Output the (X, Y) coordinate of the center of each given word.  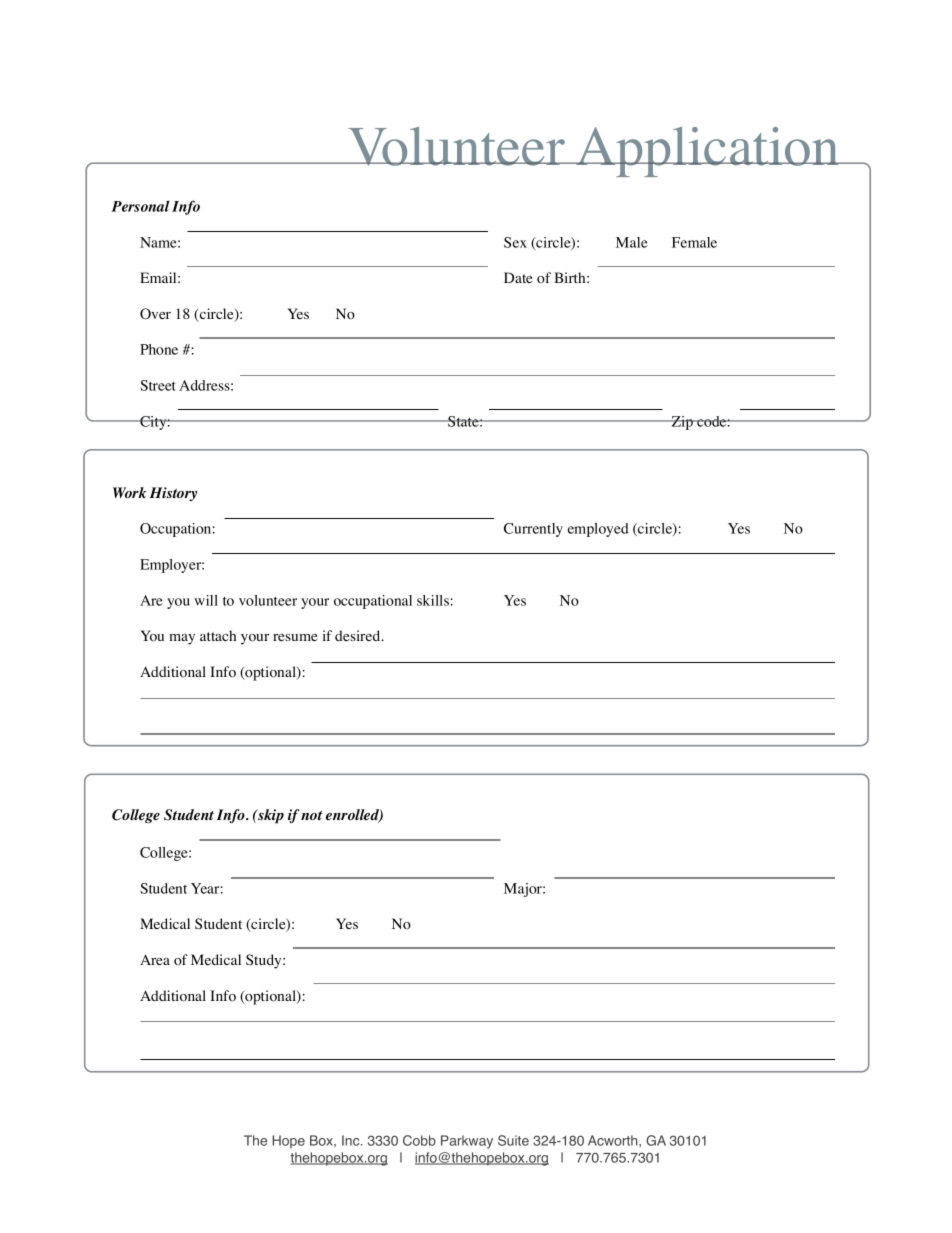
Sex (515, 242)
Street (158, 385)
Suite (513, 1140)
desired (359, 635)
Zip (683, 423)
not (311, 816)
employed (598, 530)
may (182, 639)
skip (270, 816)
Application (708, 152)
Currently (533, 530)
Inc (352, 1140)
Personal (140, 206)
